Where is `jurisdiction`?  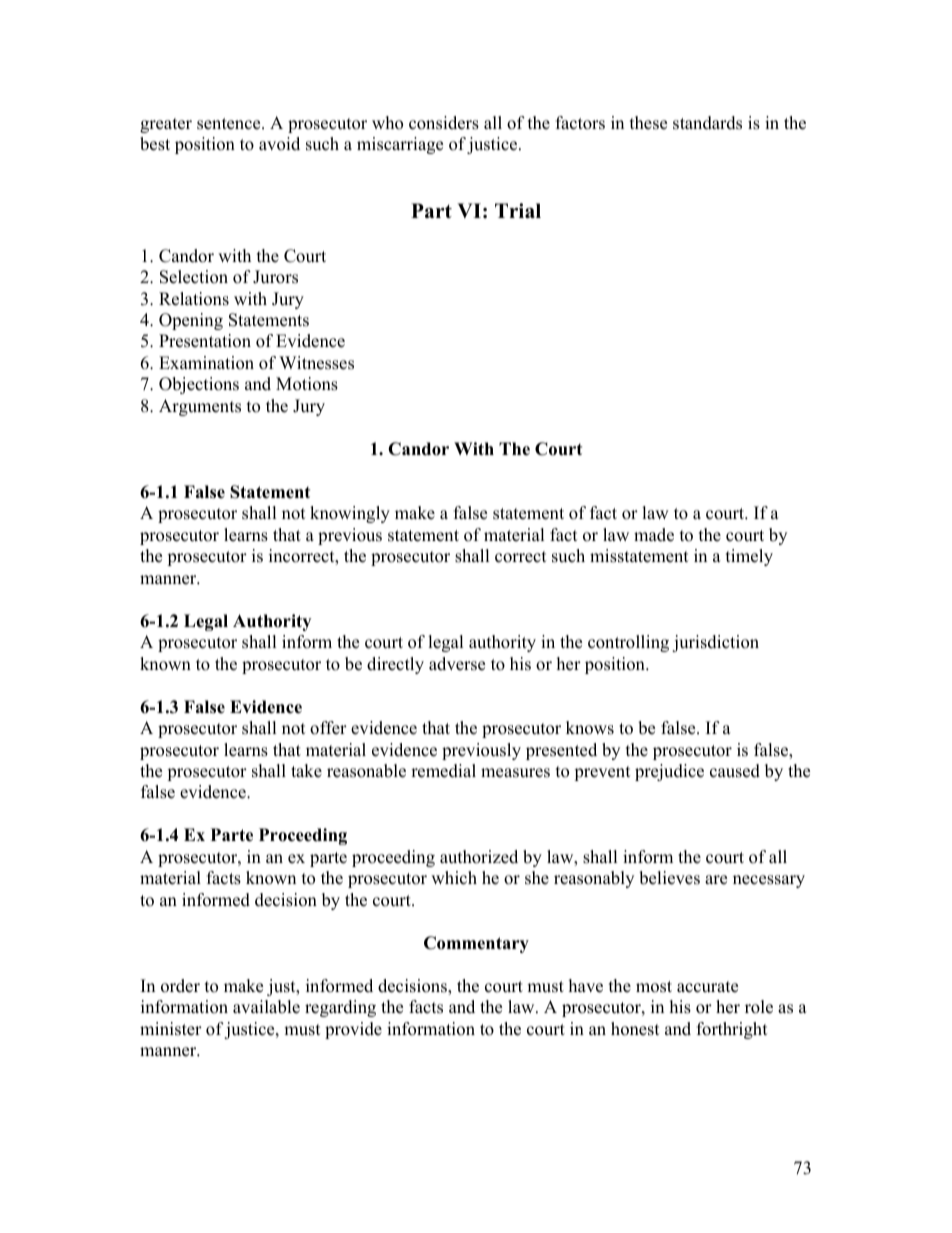
jurisdiction is located at coordinates (715, 643).
